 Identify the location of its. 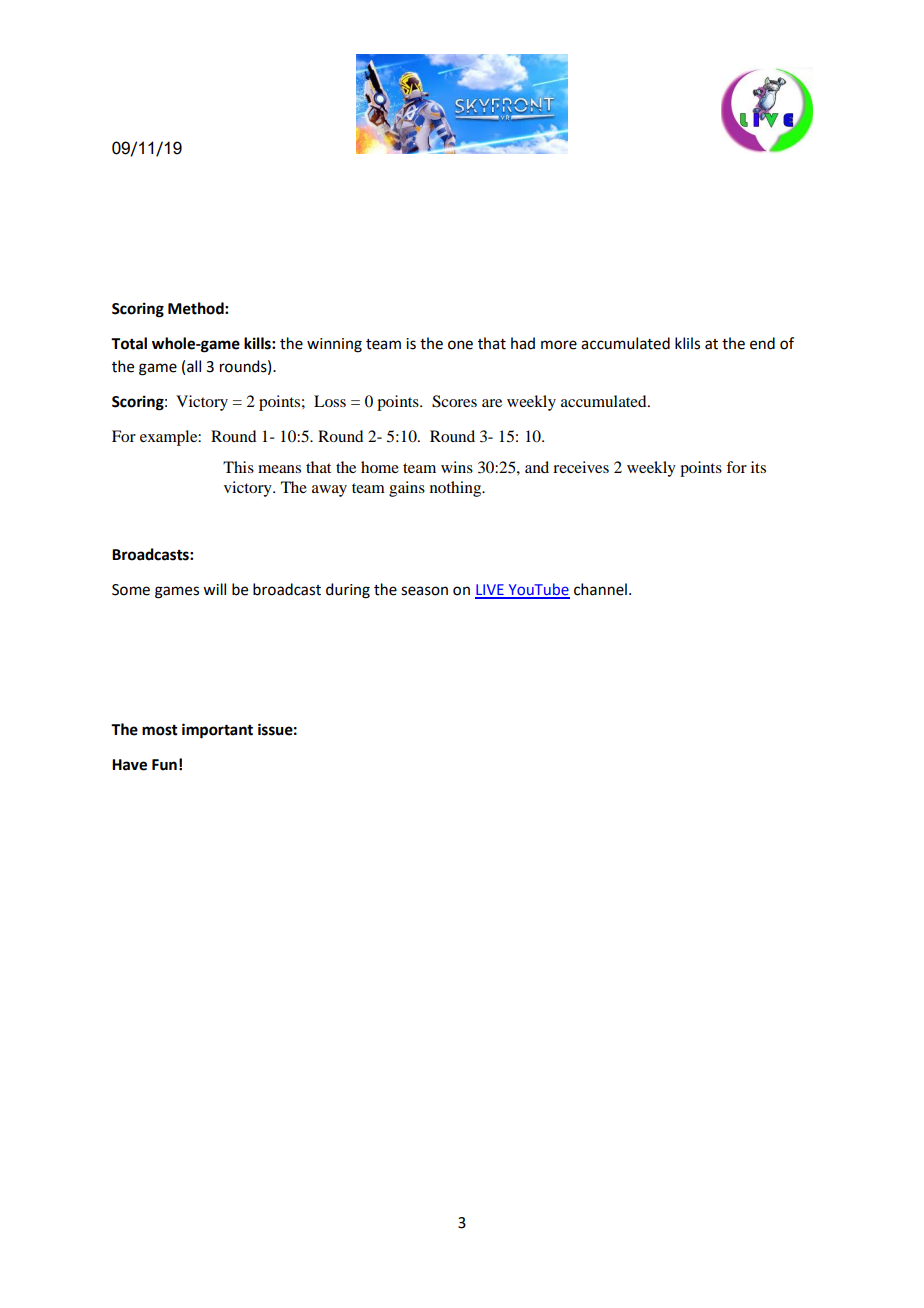
(758, 467).
